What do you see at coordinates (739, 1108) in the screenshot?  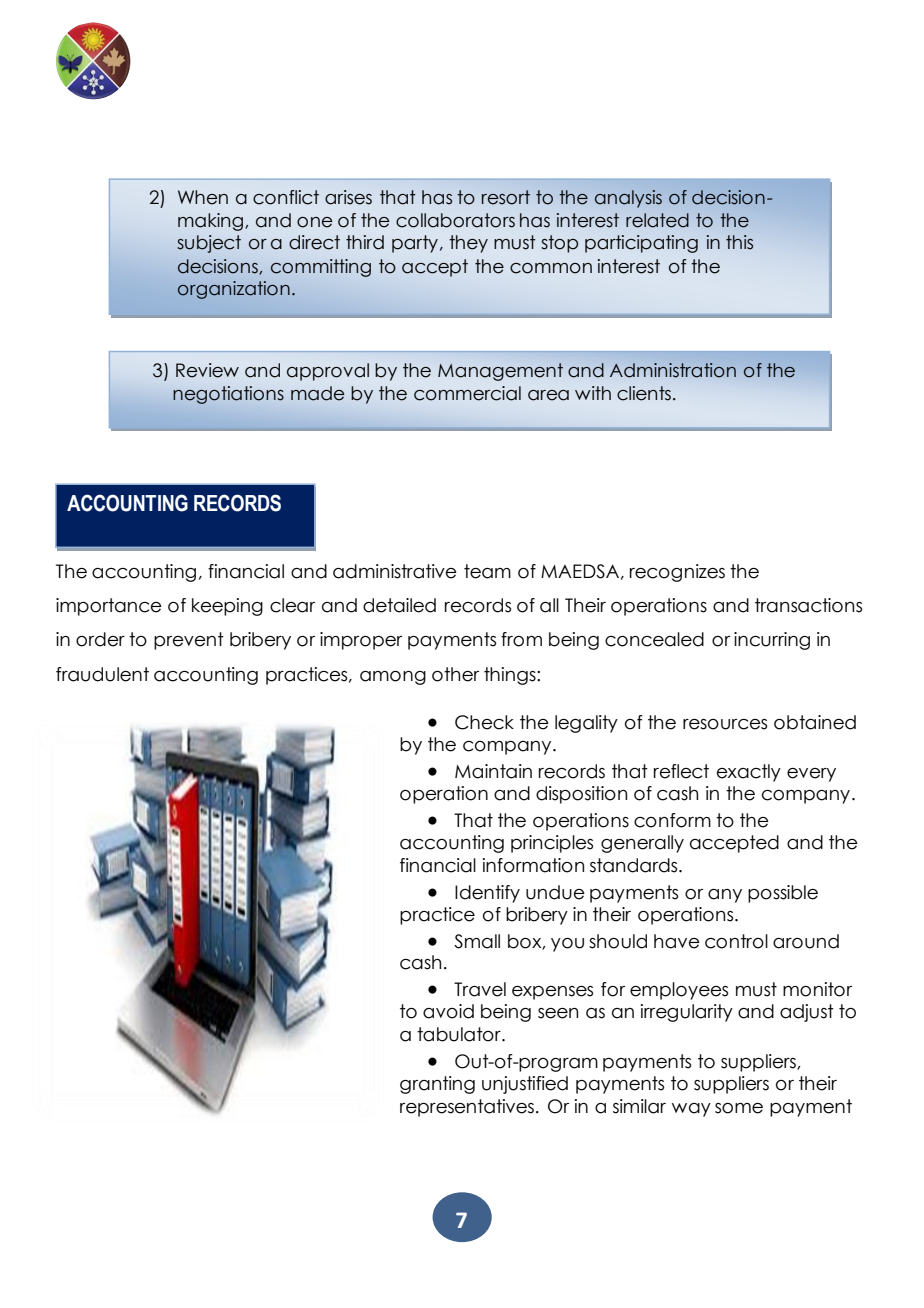 I see `some` at bounding box center [739, 1108].
